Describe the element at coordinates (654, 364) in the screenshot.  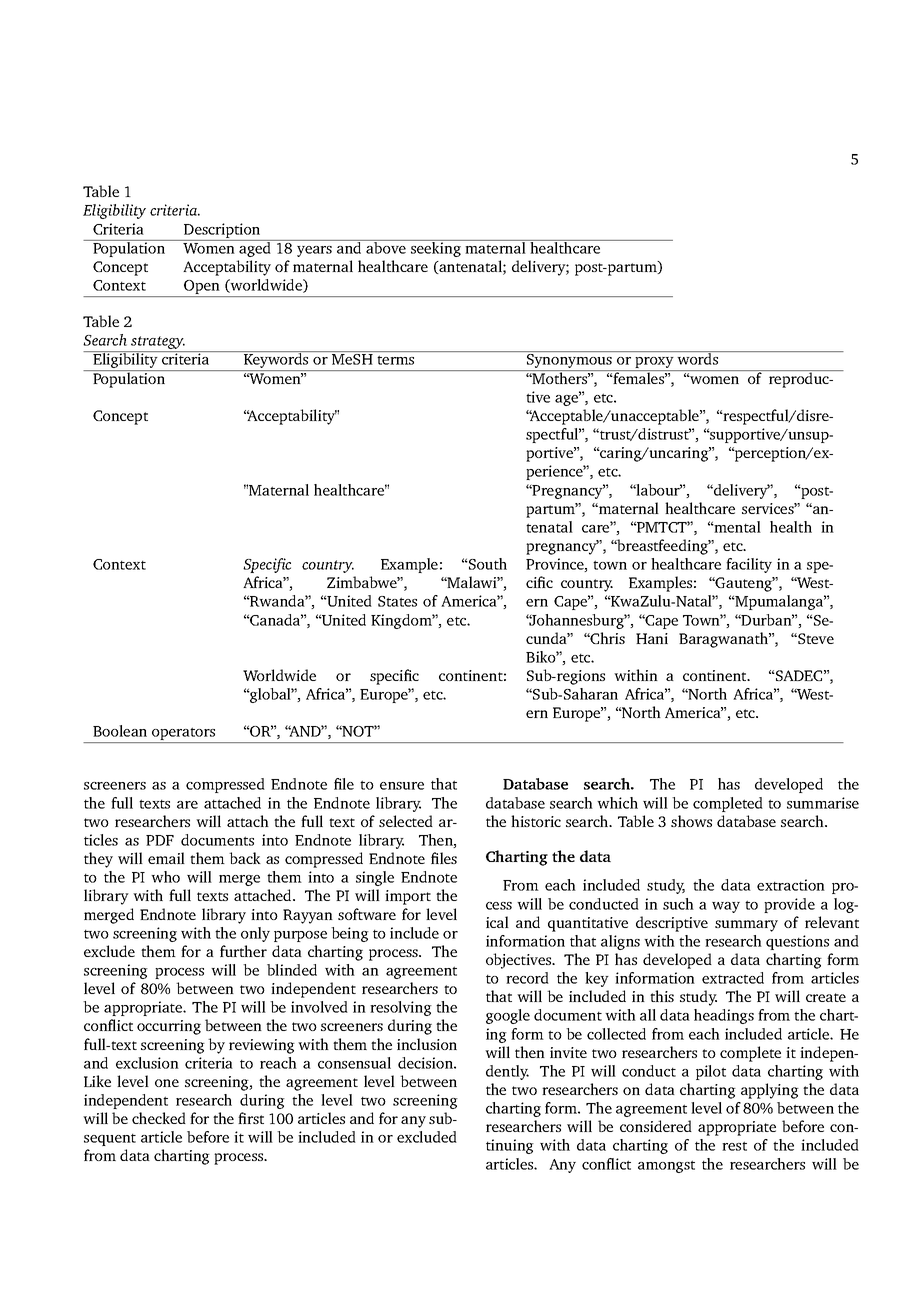
I see `proxy` at that location.
